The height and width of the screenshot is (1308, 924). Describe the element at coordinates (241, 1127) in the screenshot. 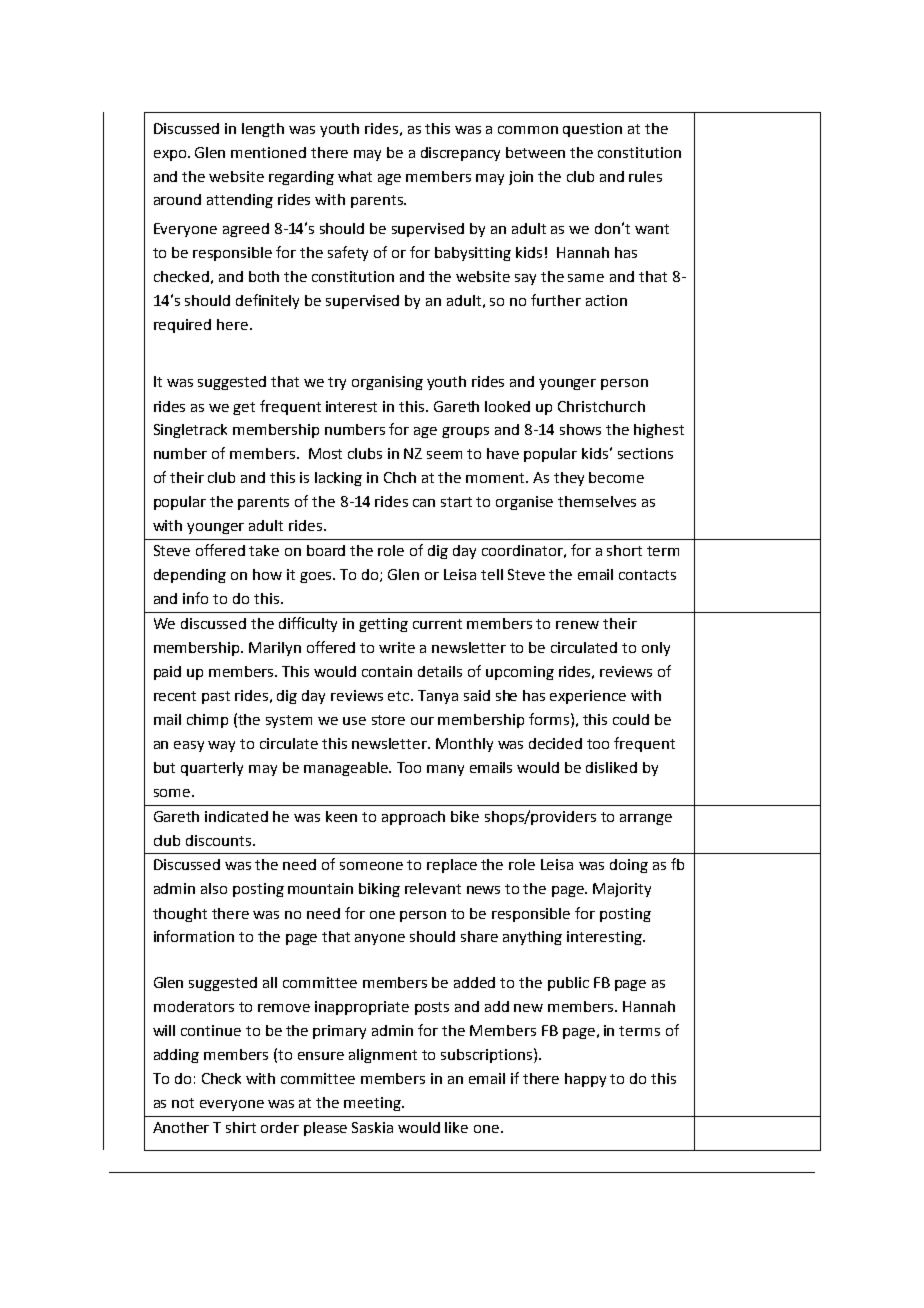

I see `shirt` at that location.
